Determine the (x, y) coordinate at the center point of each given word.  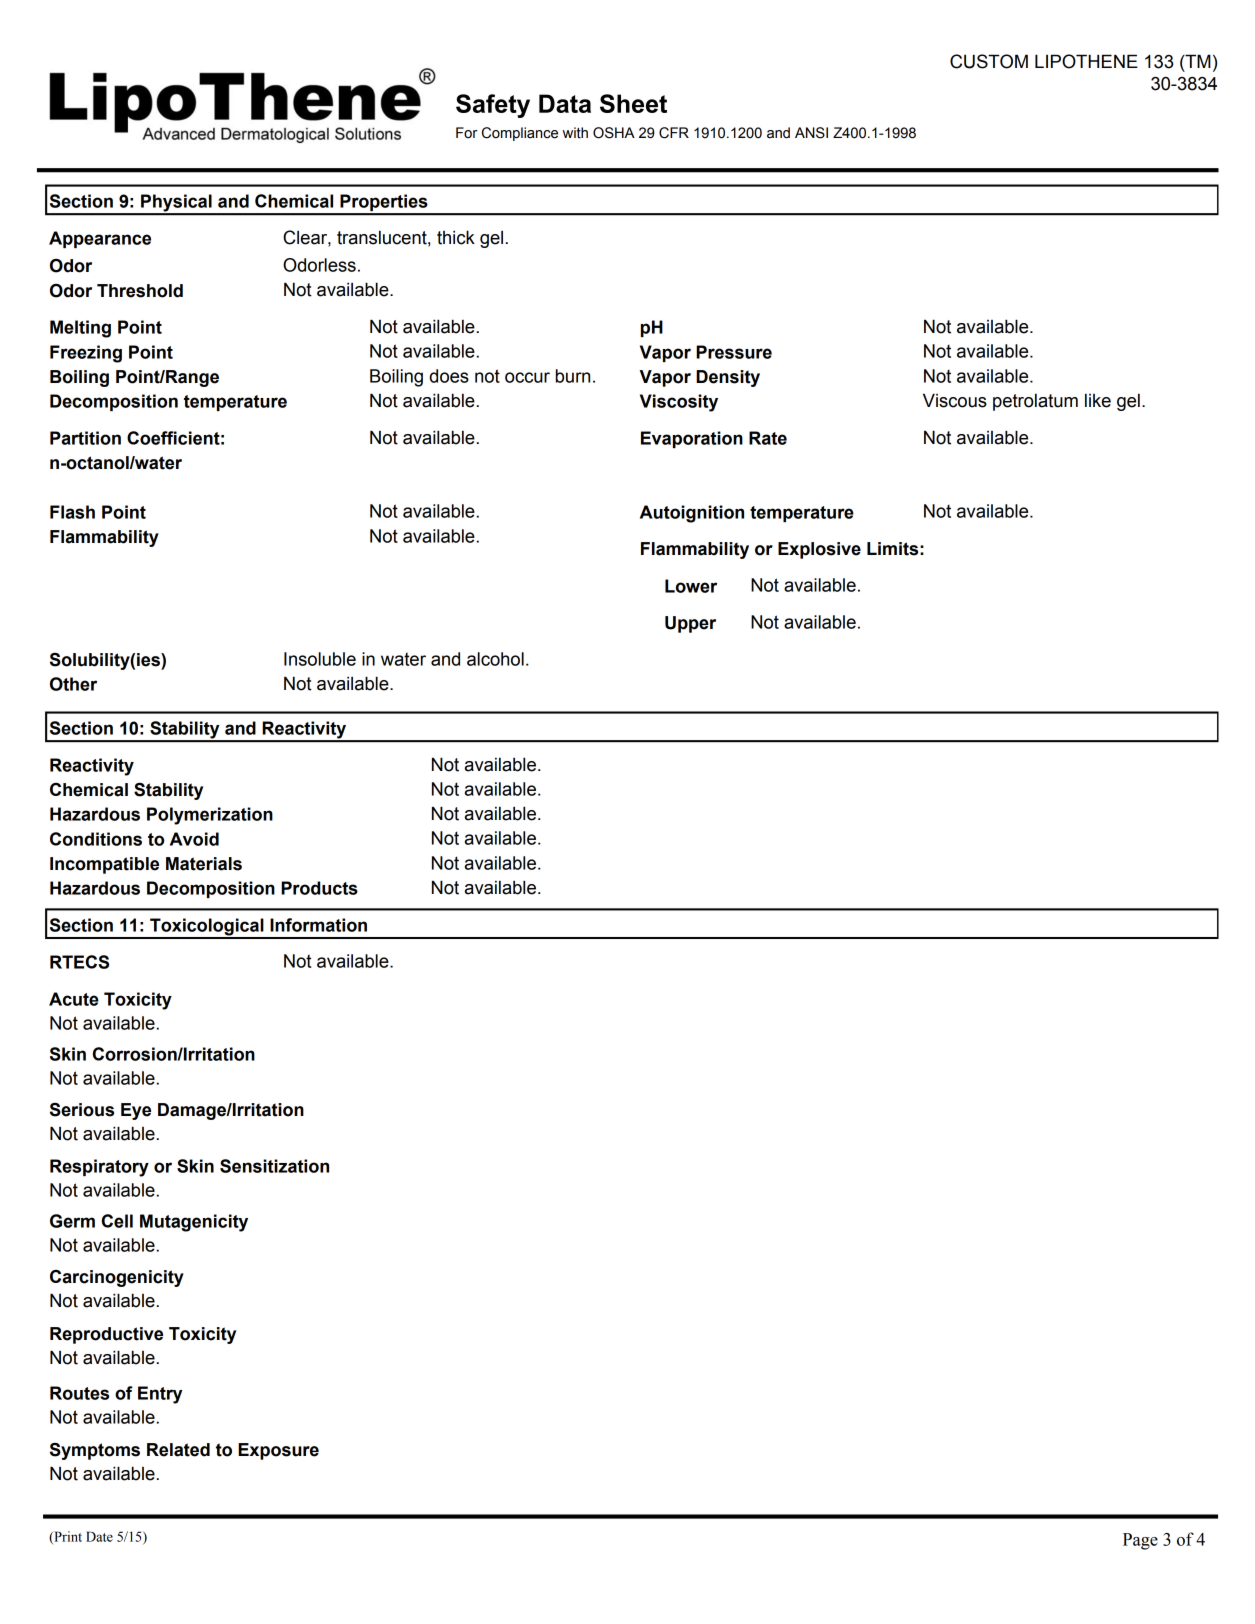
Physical (176, 204)
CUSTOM (989, 61)
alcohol (495, 659)
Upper (690, 624)
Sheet (633, 103)
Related (178, 1450)
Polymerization (210, 816)
